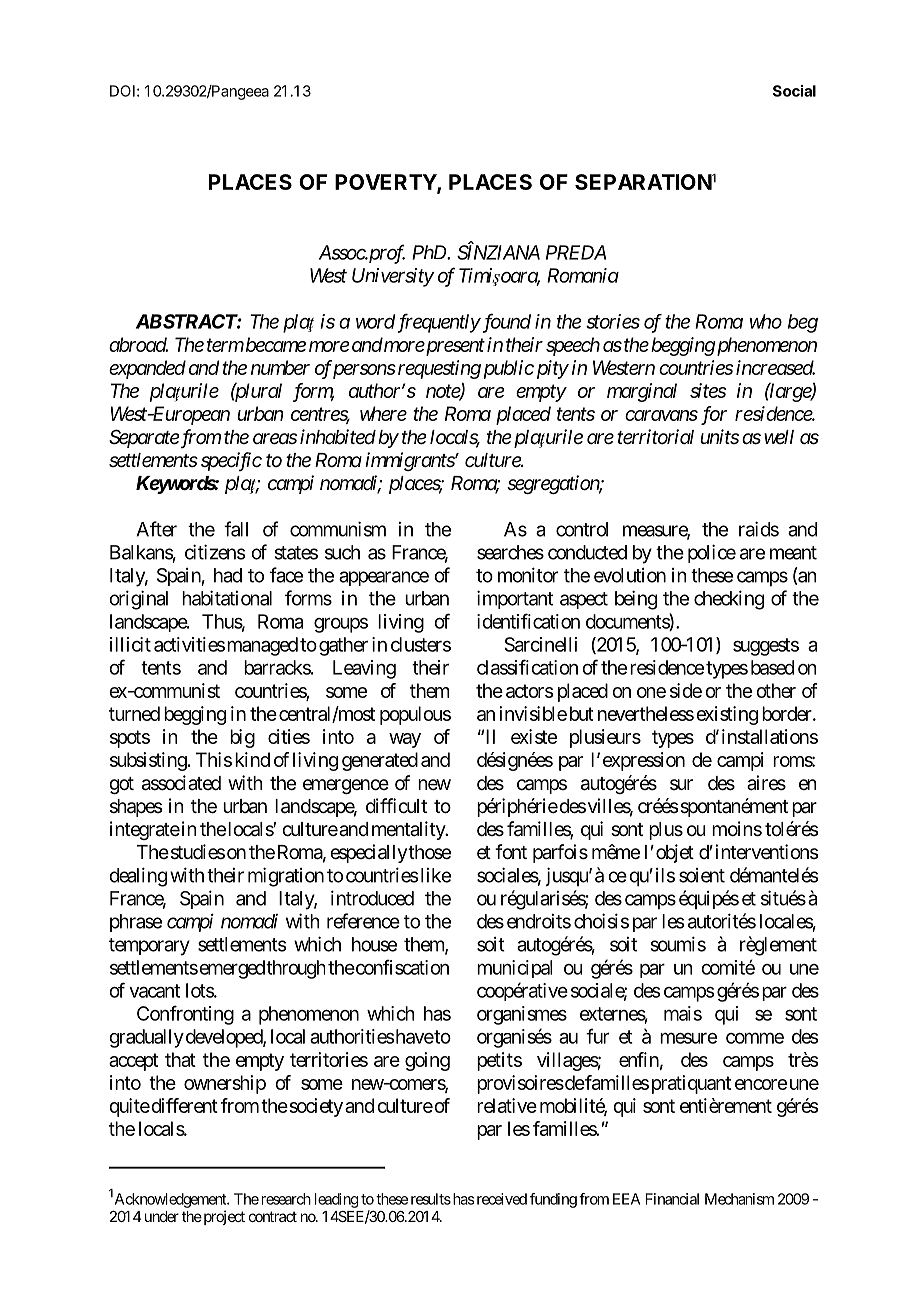 This screenshot has width=924, height=1307. What do you see at coordinates (431, 1199) in the screenshot?
I see `results` at bounding box center [431, 1199].
